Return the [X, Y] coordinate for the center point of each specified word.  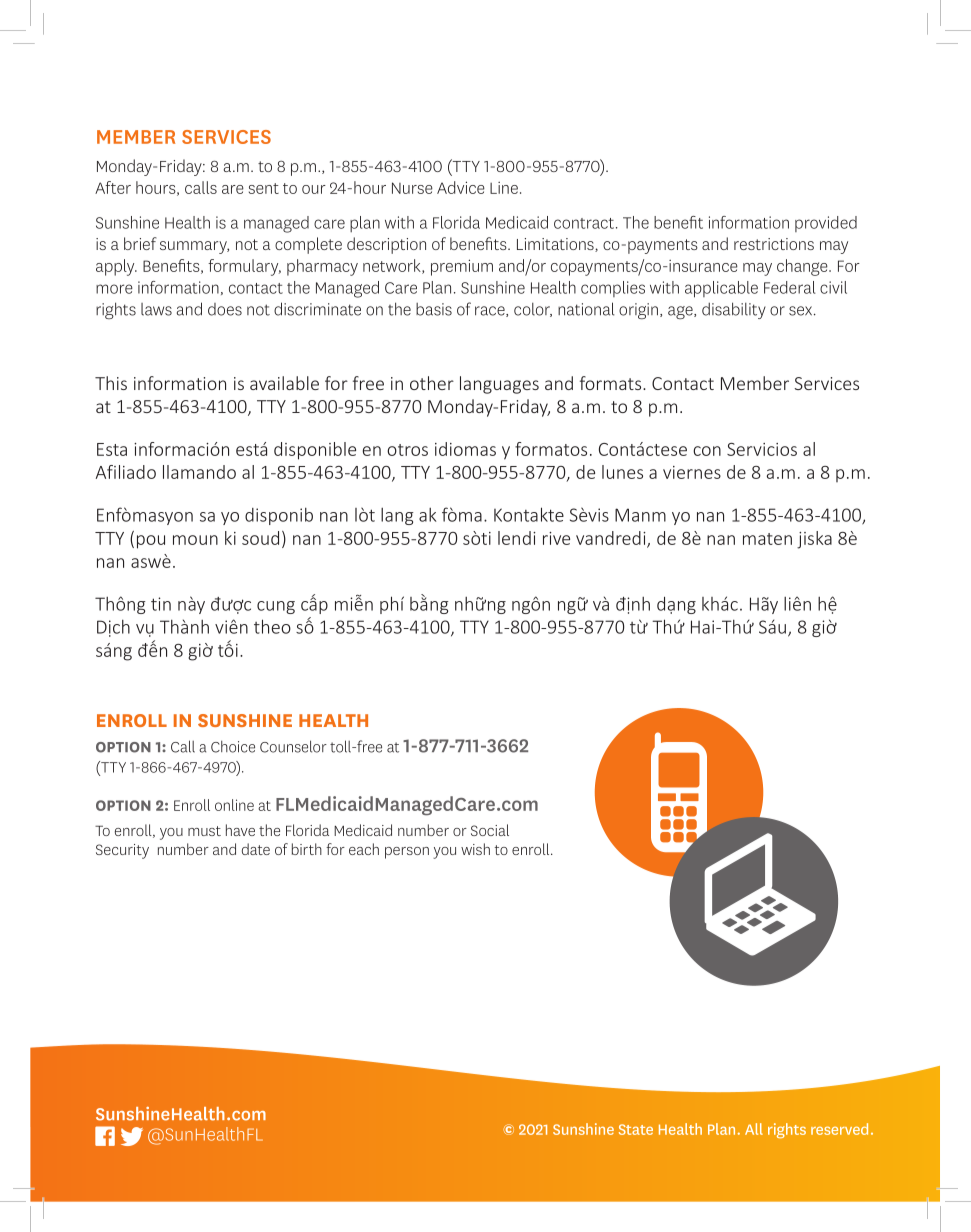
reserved [839, 1129]
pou [151, 542]
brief [140, 243]
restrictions [774, 244]
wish [475, 849]
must [204, 831]
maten [767, 539]
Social [490, 830]
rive [556, 538]
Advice [461, 187]
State [636, 1129]
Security [122, 851]
